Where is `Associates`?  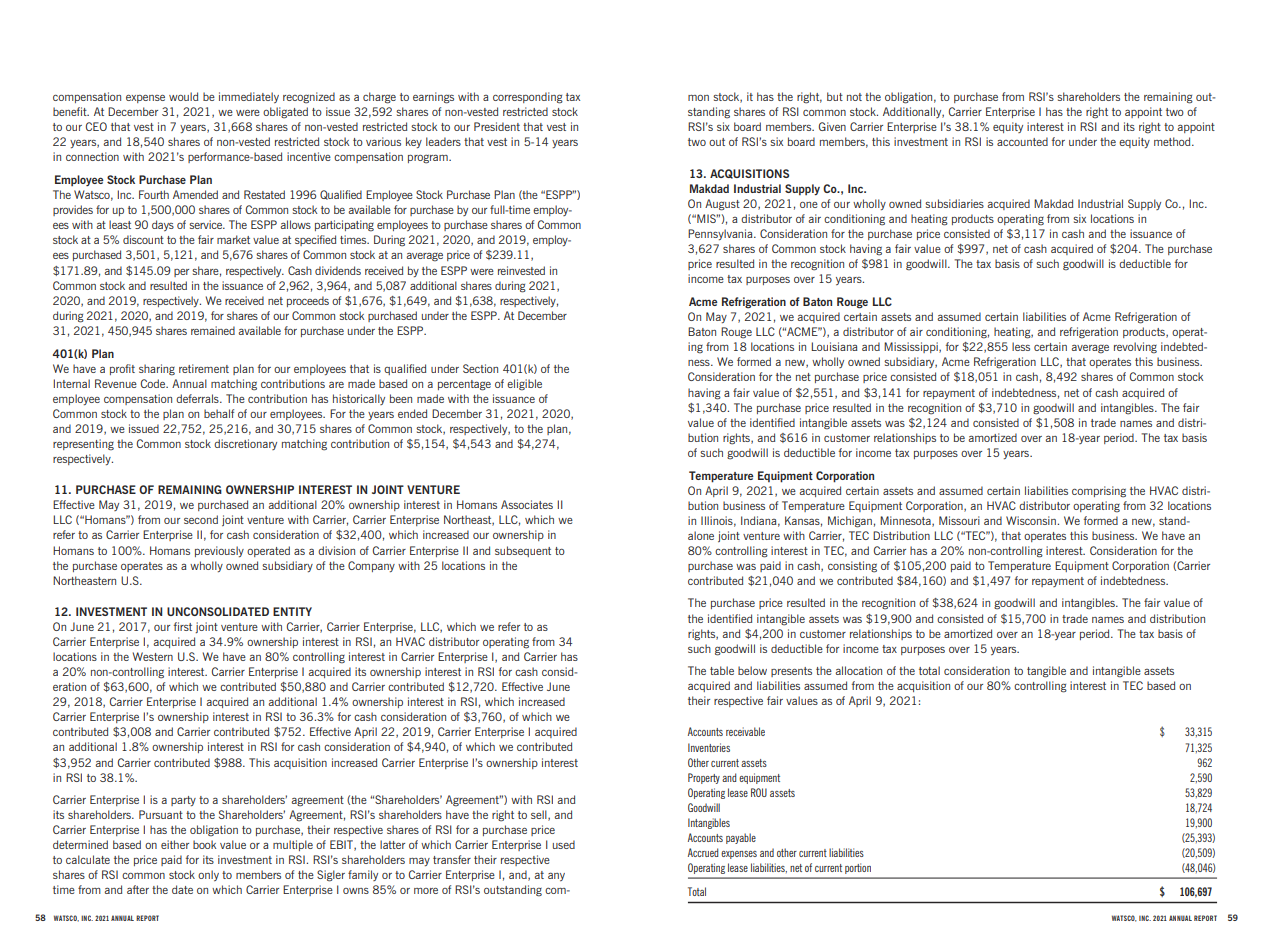 Associates is located at coordinates (527, 504).
